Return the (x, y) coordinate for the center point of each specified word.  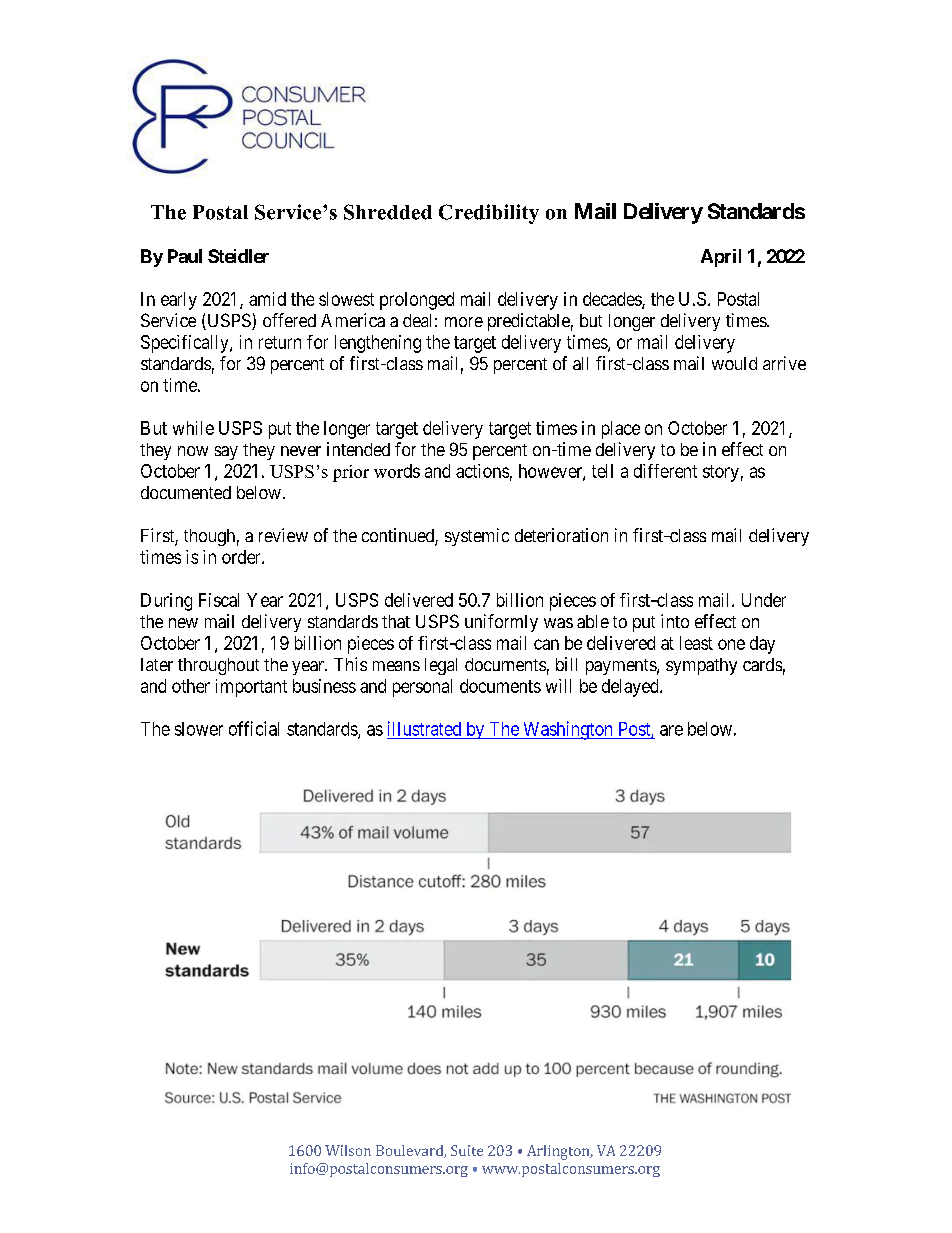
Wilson (348, 1150)
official (254, 728)
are (671, 730)
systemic (477, 537)
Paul (185, 256)
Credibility (489, 214)
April (721, 258)
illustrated (424, 728)
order (242, 557)
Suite (467, 1150)
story (721, 473)
